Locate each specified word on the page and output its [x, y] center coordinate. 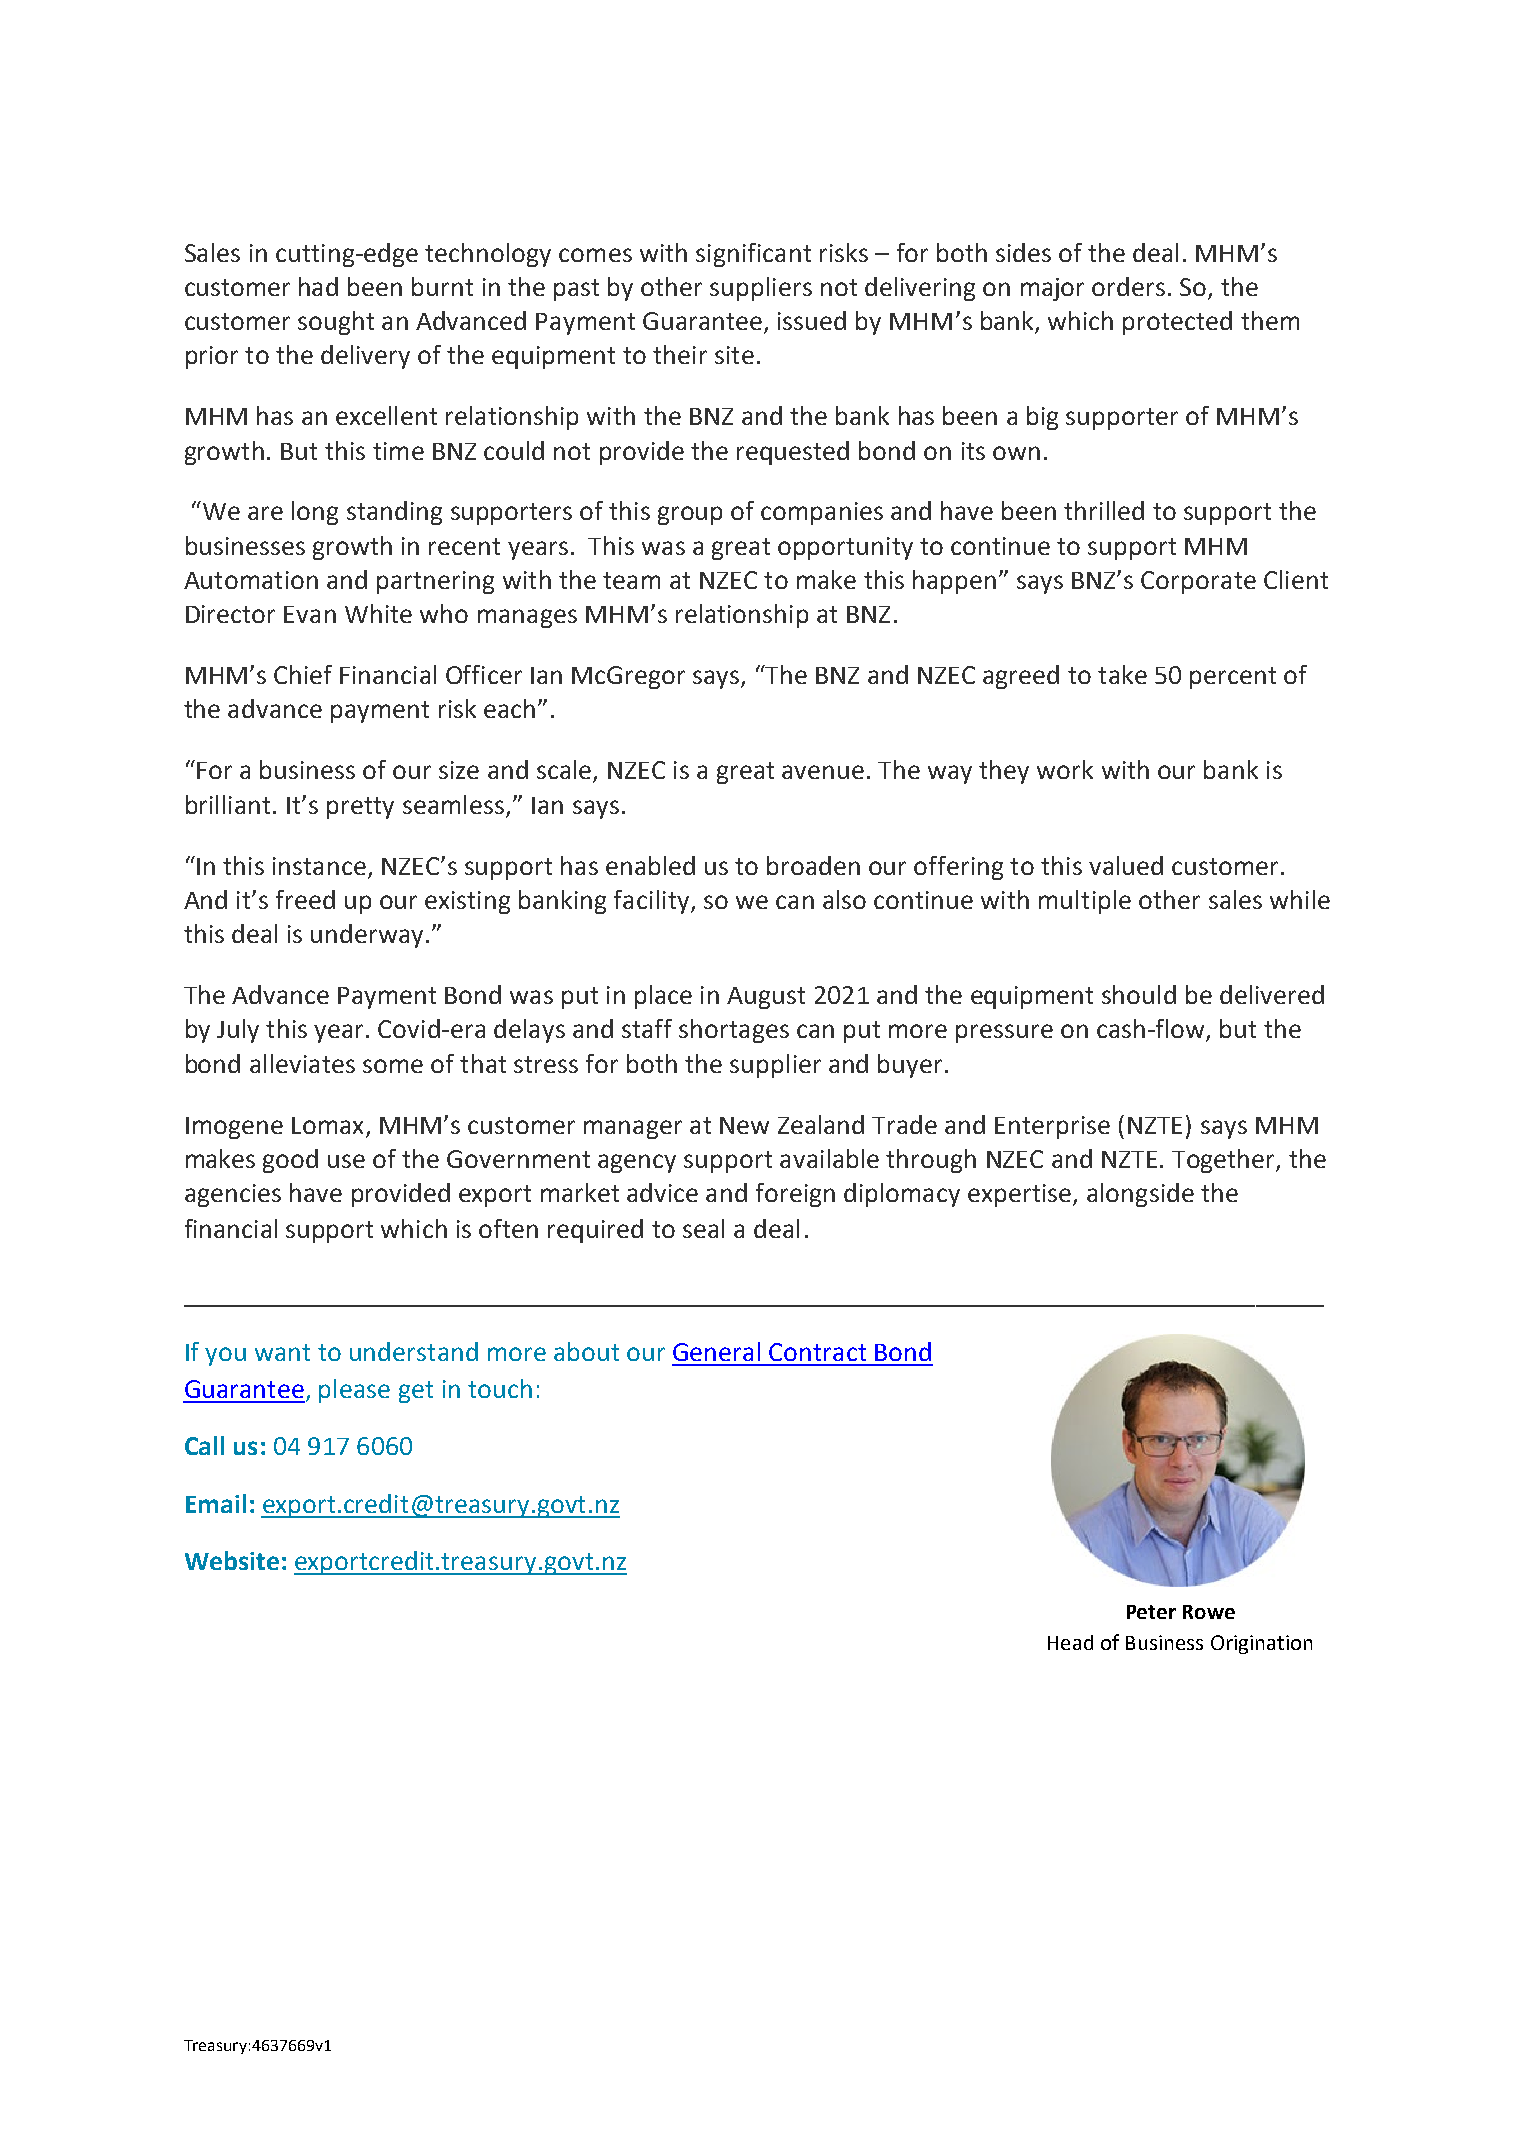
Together [1224, 1161]
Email [216, 1503]
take [1122, 674]
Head [1070, 1642]
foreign [795, 1195]
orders [1128, 286]
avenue [823, 772]
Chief [303, 674]
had [318, 286]
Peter [1151, 1612]
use [346, 1161]
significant [753, 255]
